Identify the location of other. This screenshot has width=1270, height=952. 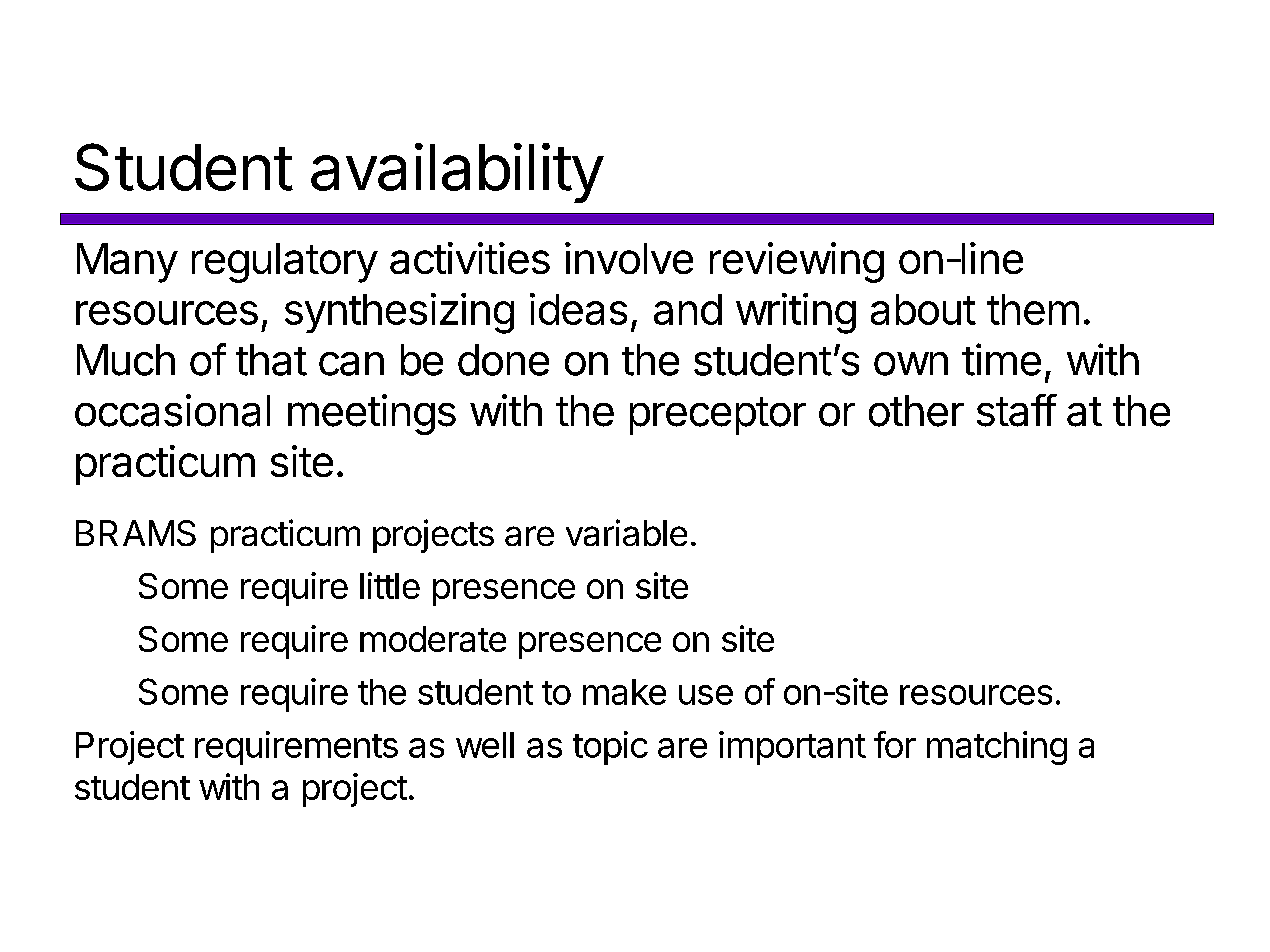
(916, 411).
